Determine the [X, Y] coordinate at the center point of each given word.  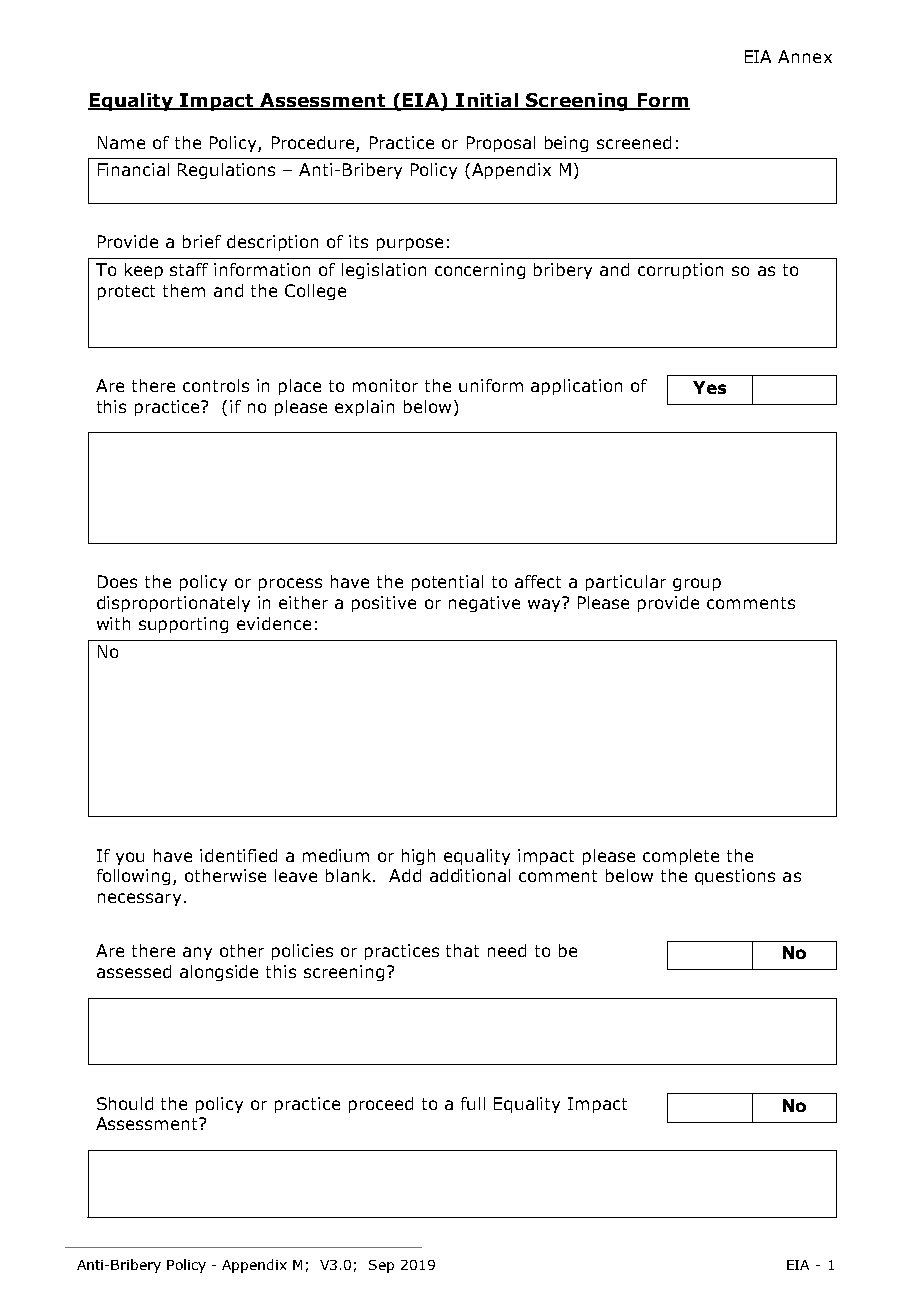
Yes [709, 387]
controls [216, 385]
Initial [487, 101]
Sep [381, 1266]
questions [735, 877]
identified [238, 855]
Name [121, 142]
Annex [805, 56]
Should [125, 1103]
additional [470, 875]
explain [364, 408]
